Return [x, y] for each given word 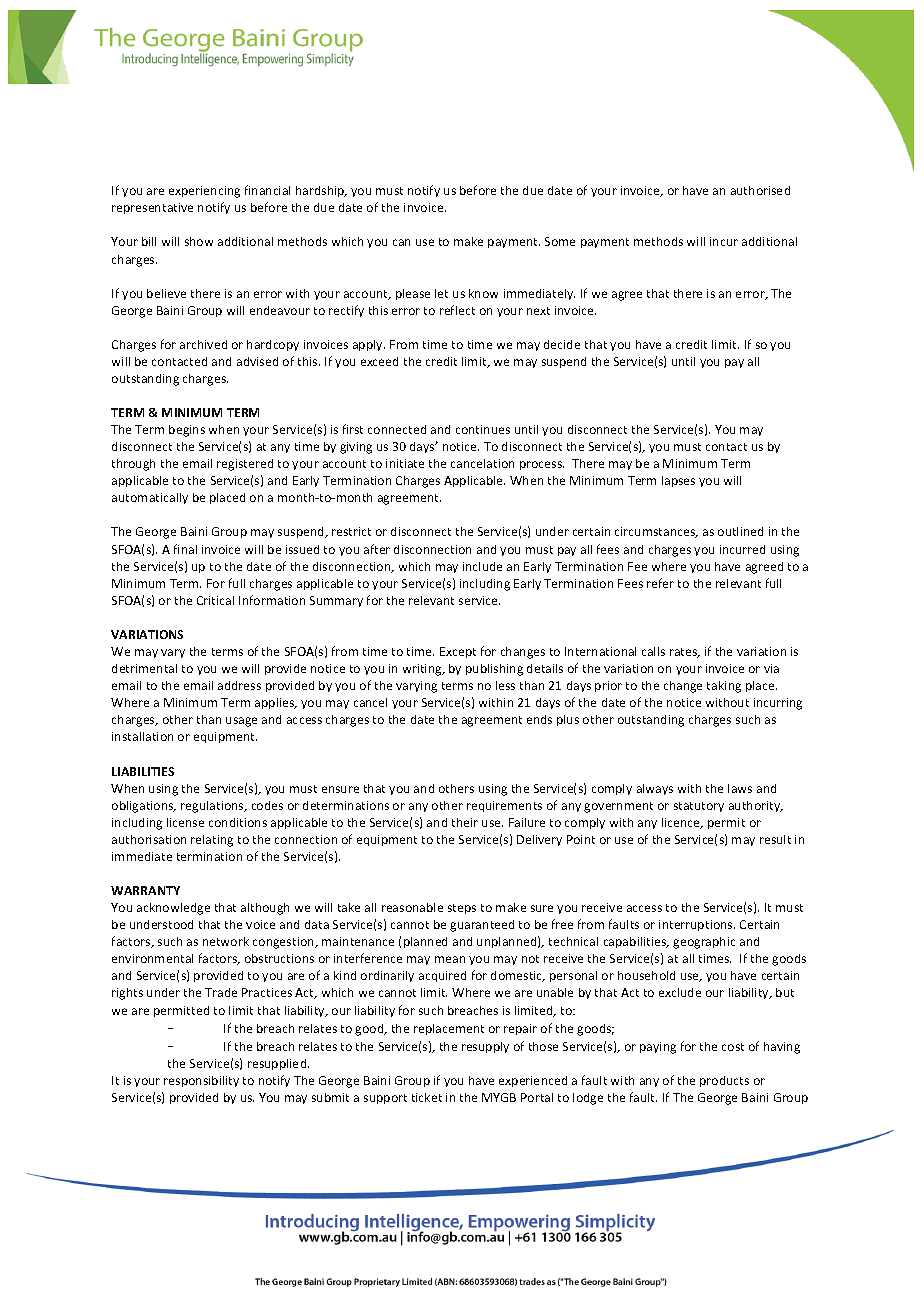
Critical [215, 600]
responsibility [201, 1081]
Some [560, 241]
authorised [760, 190]
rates [685, 653]
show [199, 241]
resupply [485, 1047]
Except [458, 652]
